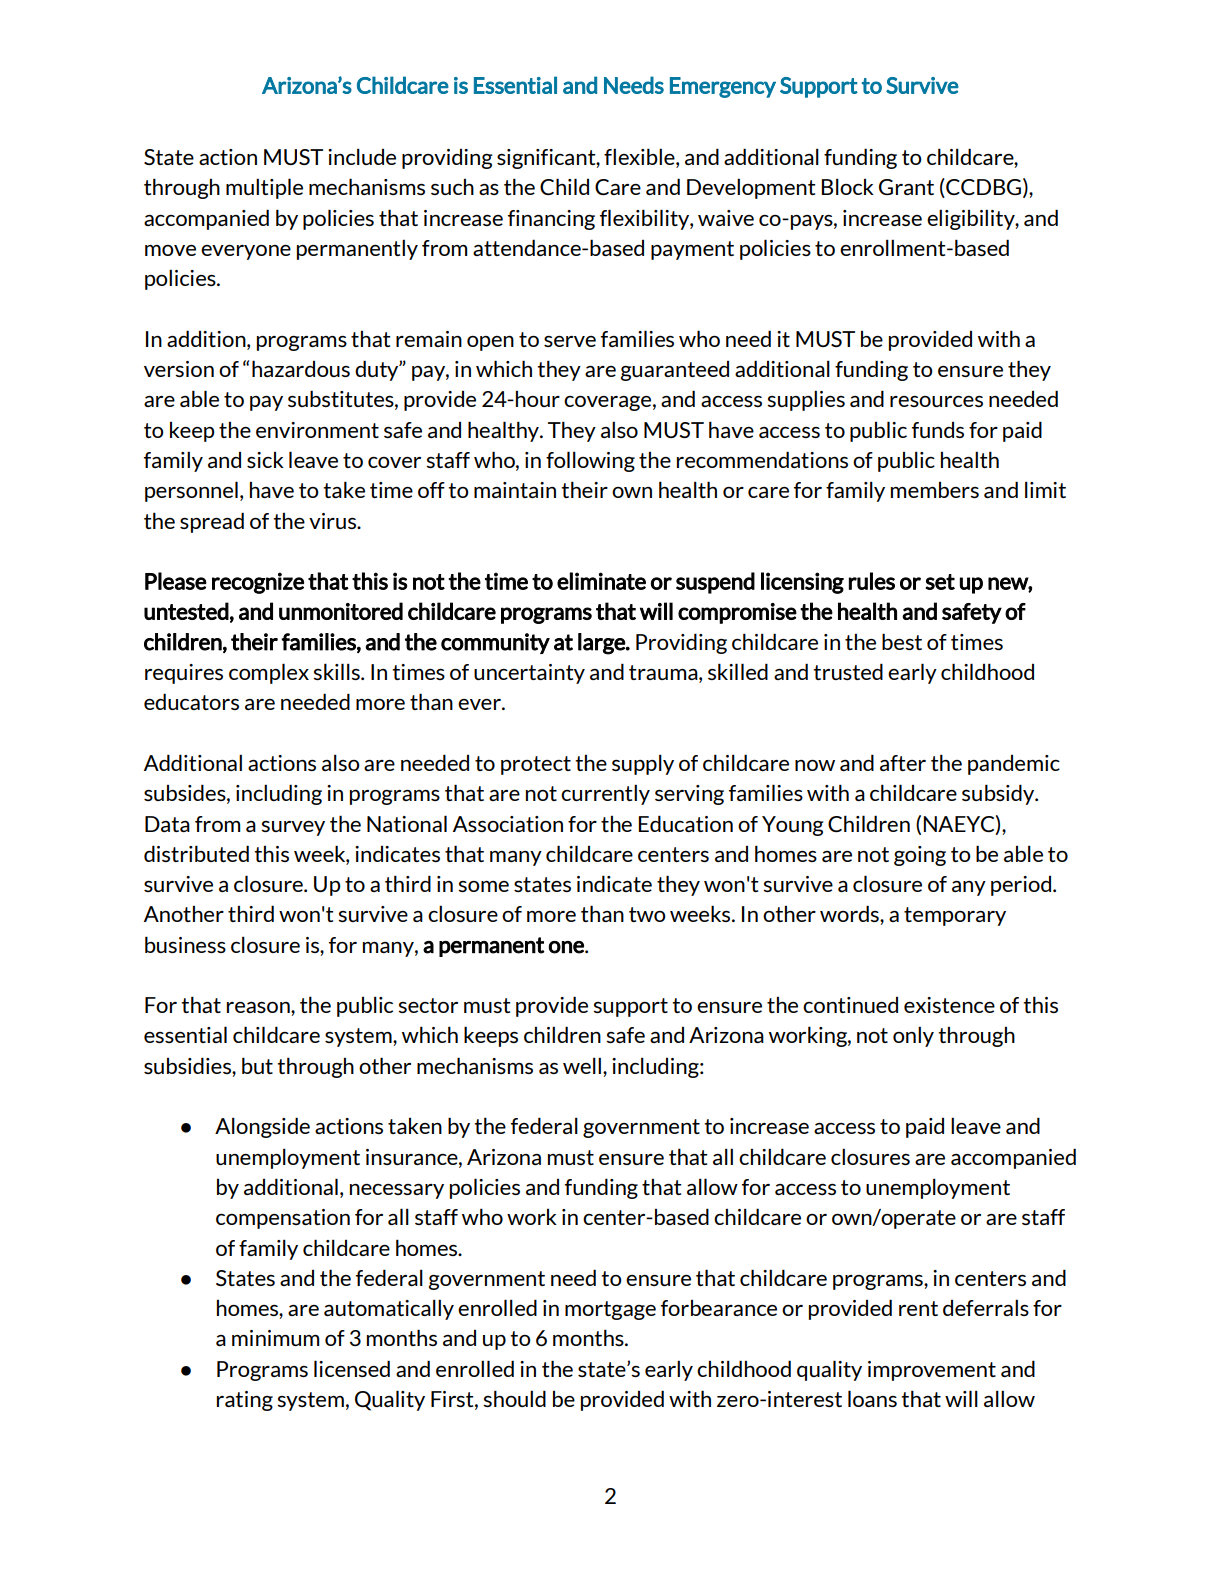 This document has height=1580, width=1221. What do you see at coordinates (258, 583) in the document?
I see `recognize` at bounding box center [258, 583].
